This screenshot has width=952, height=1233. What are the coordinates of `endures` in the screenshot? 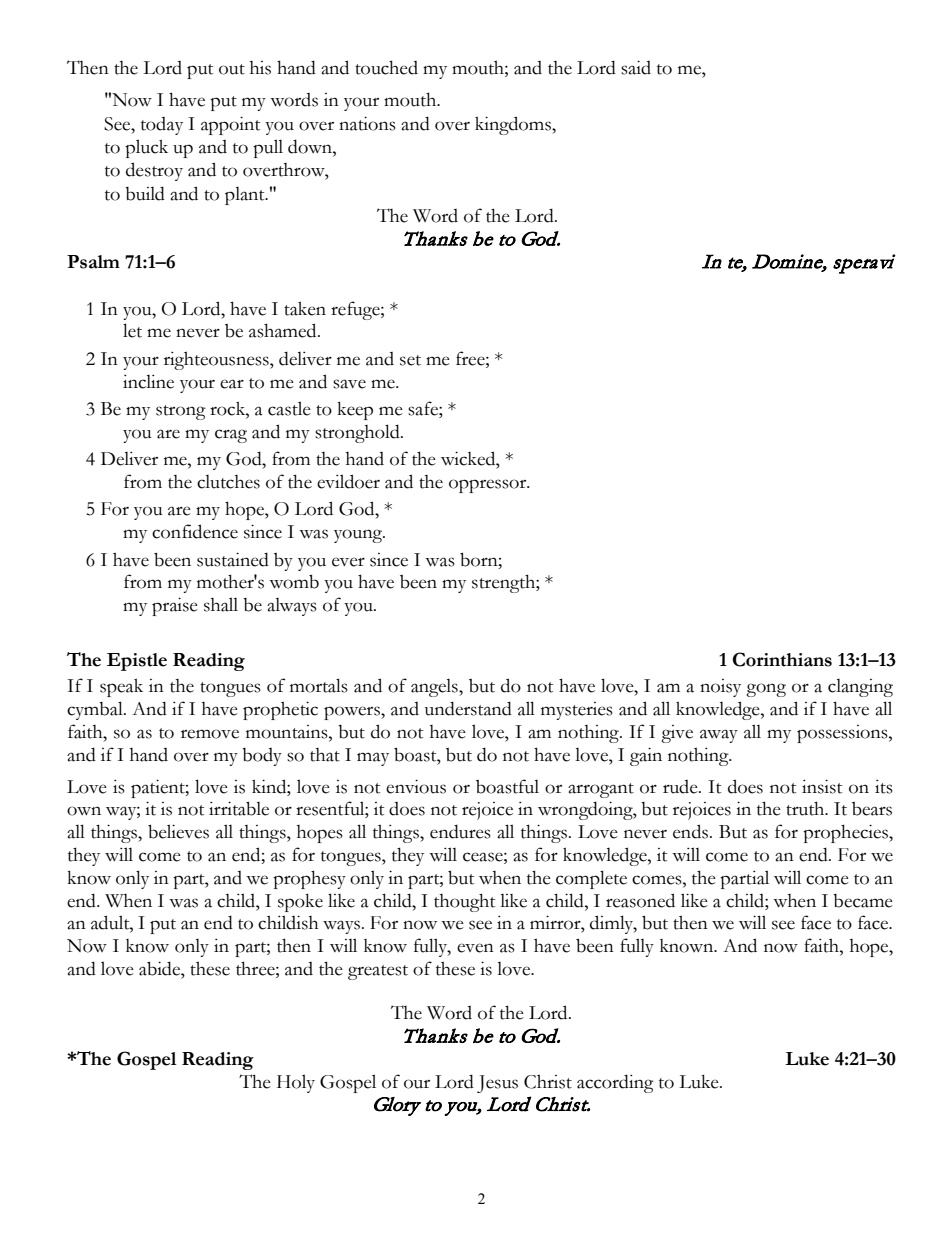 It's located at (460, 831).
